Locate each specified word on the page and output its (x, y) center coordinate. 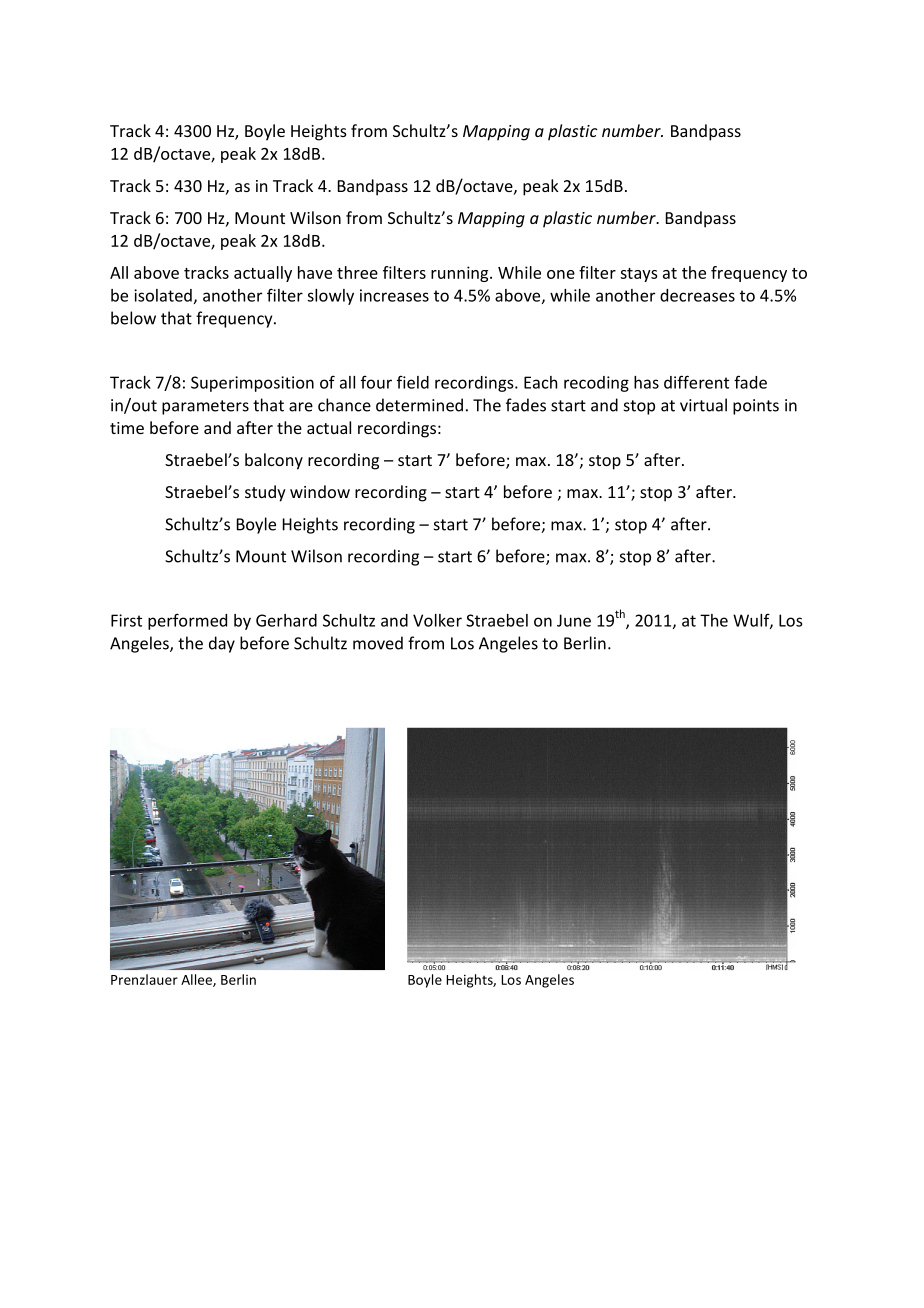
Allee (197, 980)
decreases (697, 295)
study (265, 493)
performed (187, 621)
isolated (163, 295)
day (222, 644)
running (461, 274)
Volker (437, 620)
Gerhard (286, 620)
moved (378, 643)
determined (419, 405)
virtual (703, 405)
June (574, 620)
